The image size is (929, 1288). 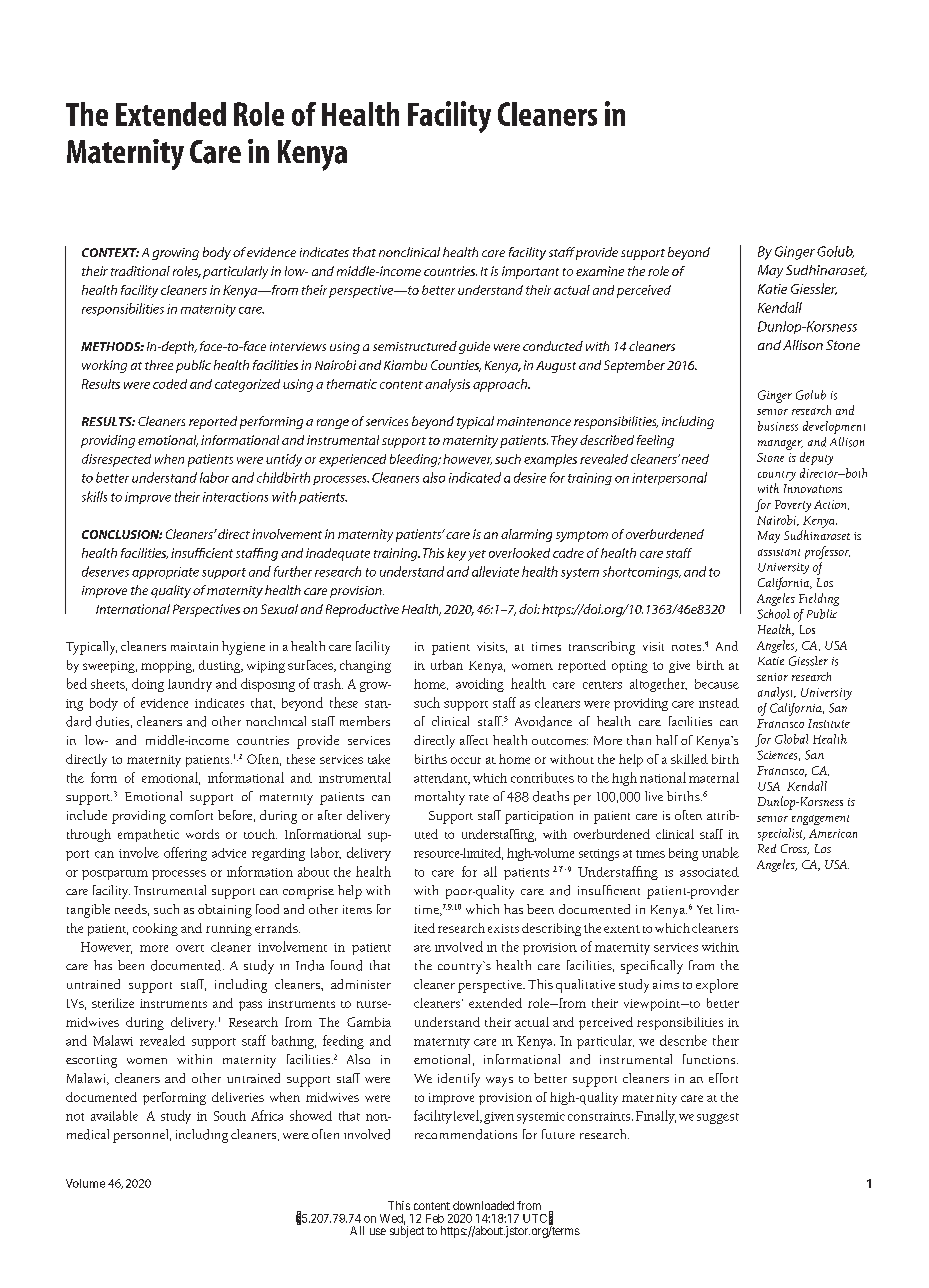 What do you see at coordinates (230, 1116) in the screenshot?
I see `South` at bounding box center [230, 1116].
